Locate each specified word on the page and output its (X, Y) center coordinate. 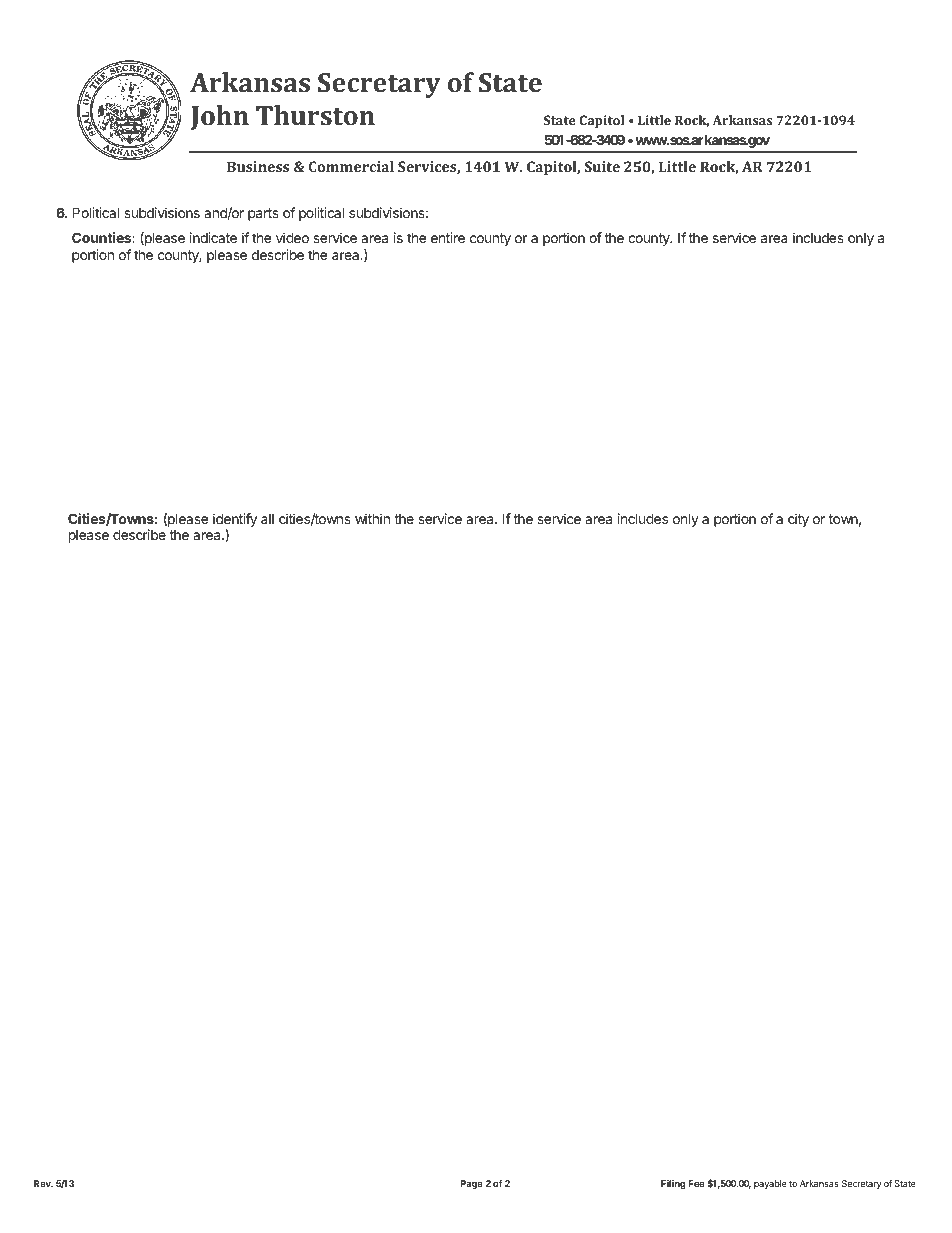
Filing (673, 1184)
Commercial (351, 166)
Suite (602, 166)
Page (472, 1184)
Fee (697, 1183)
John (220, 117)
